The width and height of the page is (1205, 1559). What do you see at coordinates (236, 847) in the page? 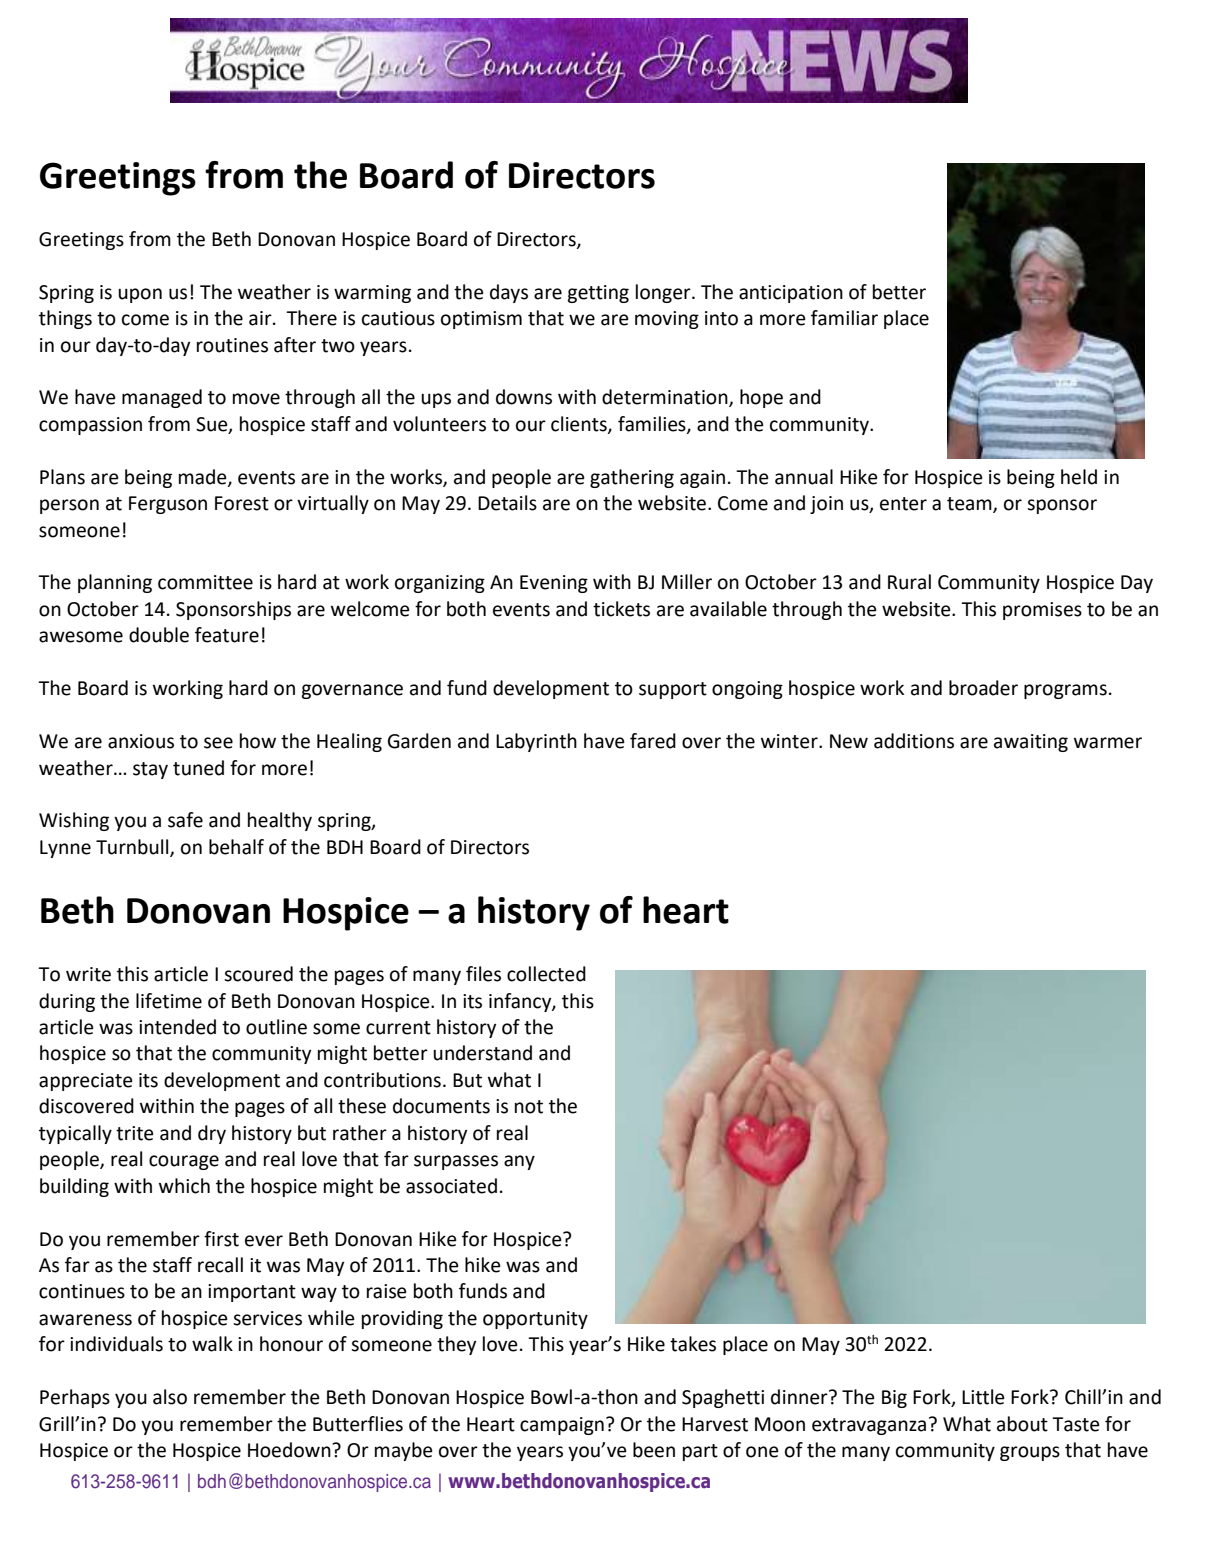
I see `behalf` at bounding box center [236, 847].
